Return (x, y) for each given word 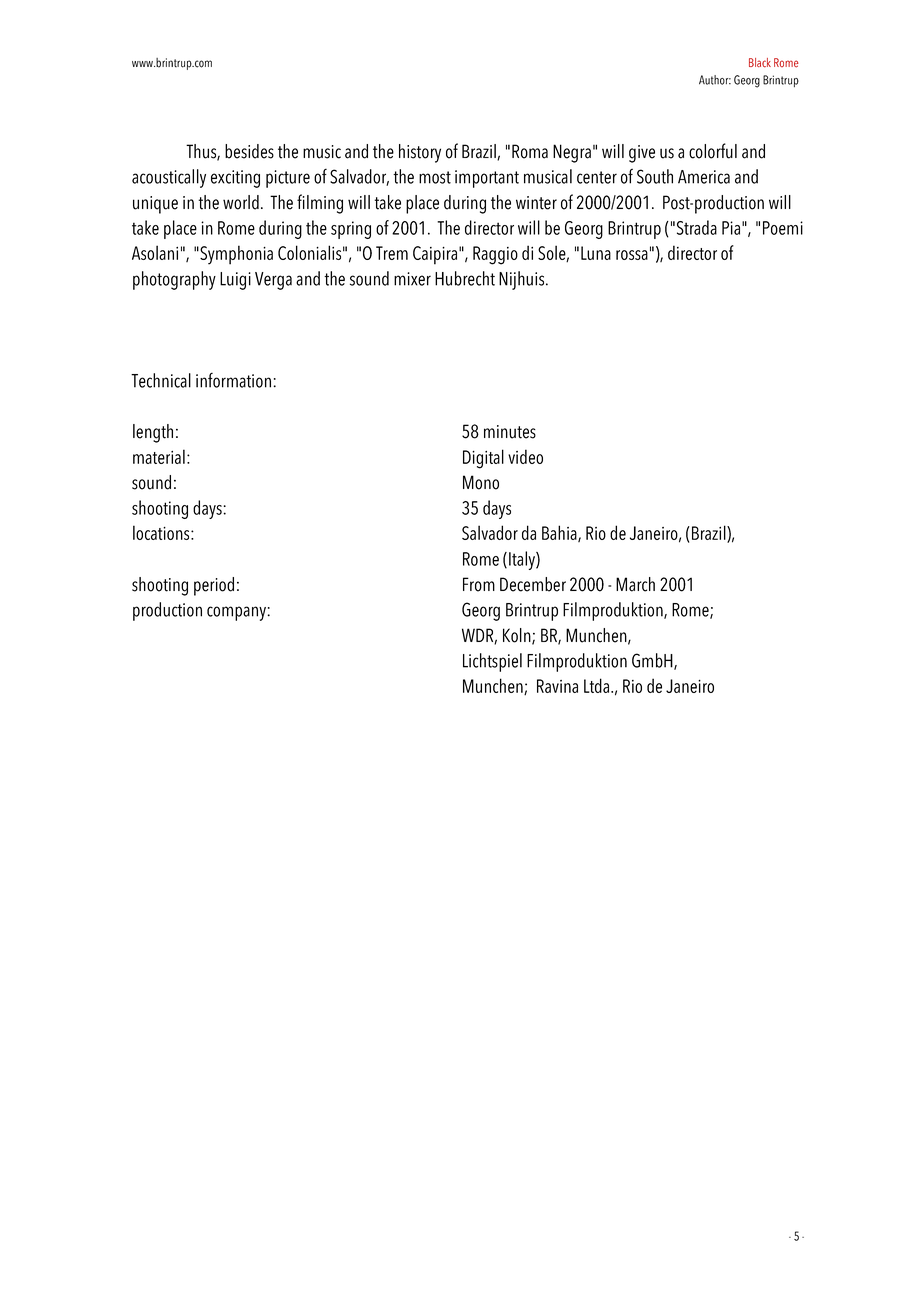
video (525, 456)
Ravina (557, 686)
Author (715, 80)
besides (249, 151)
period (214, 586)
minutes (510, 432)
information (233, 380)
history (420, 153)
